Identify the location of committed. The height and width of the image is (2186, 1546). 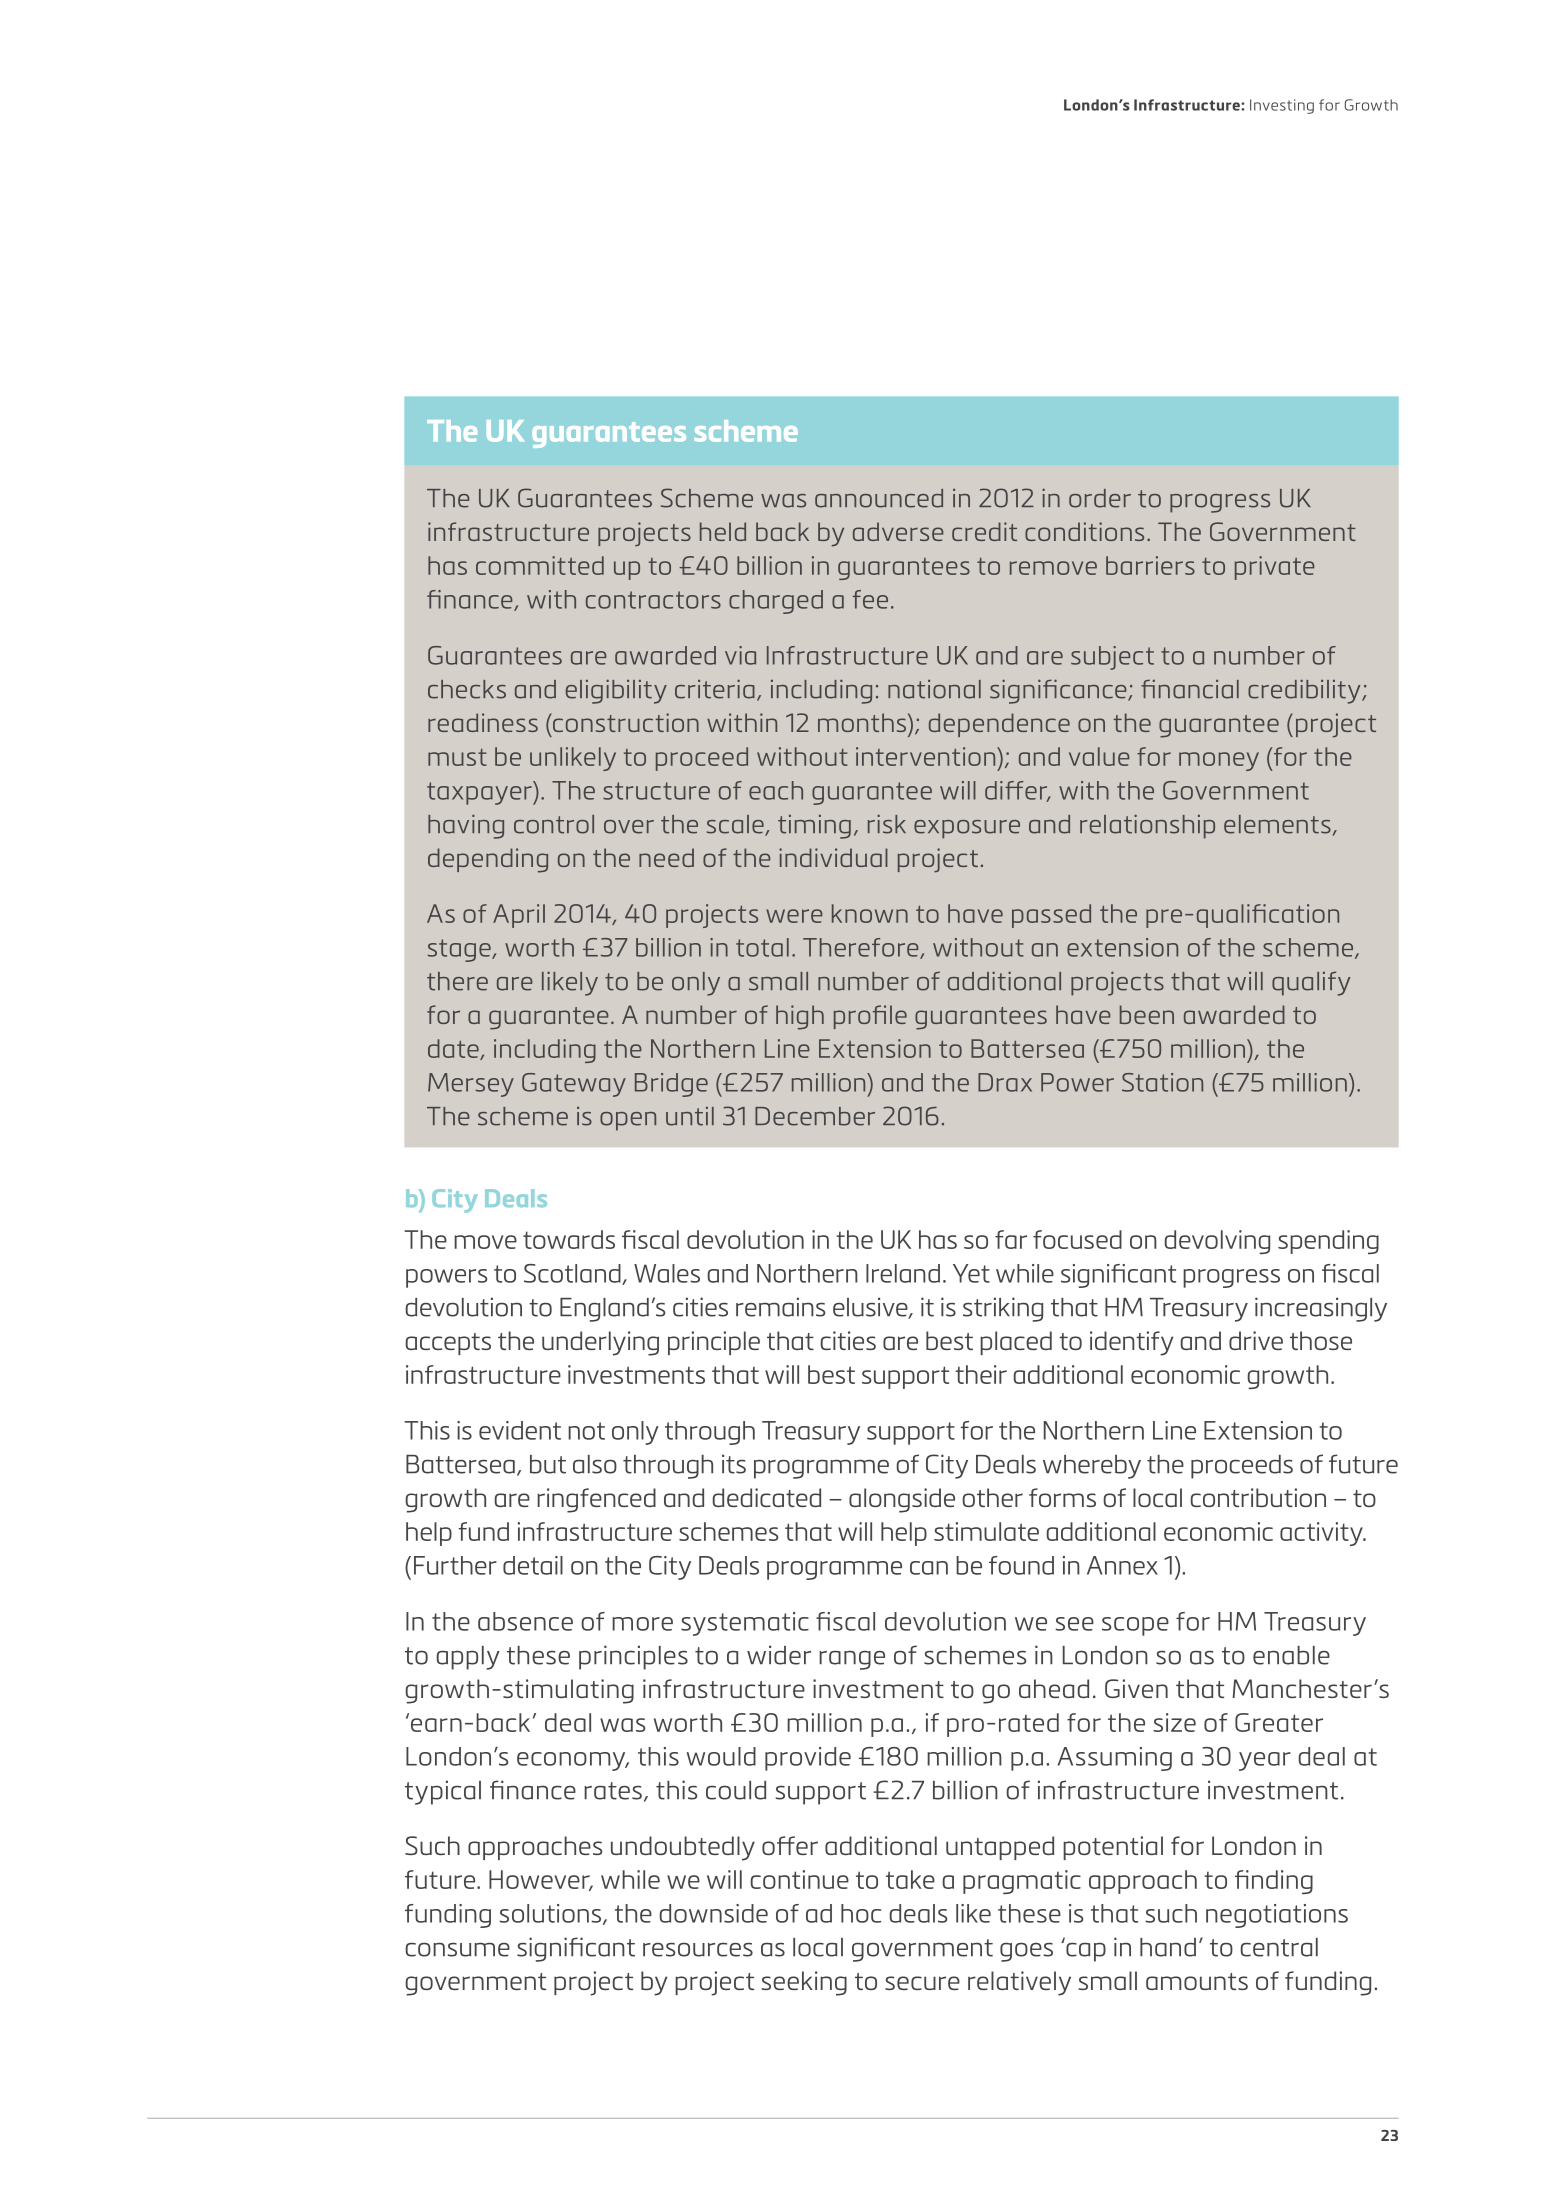
(540, 565).
